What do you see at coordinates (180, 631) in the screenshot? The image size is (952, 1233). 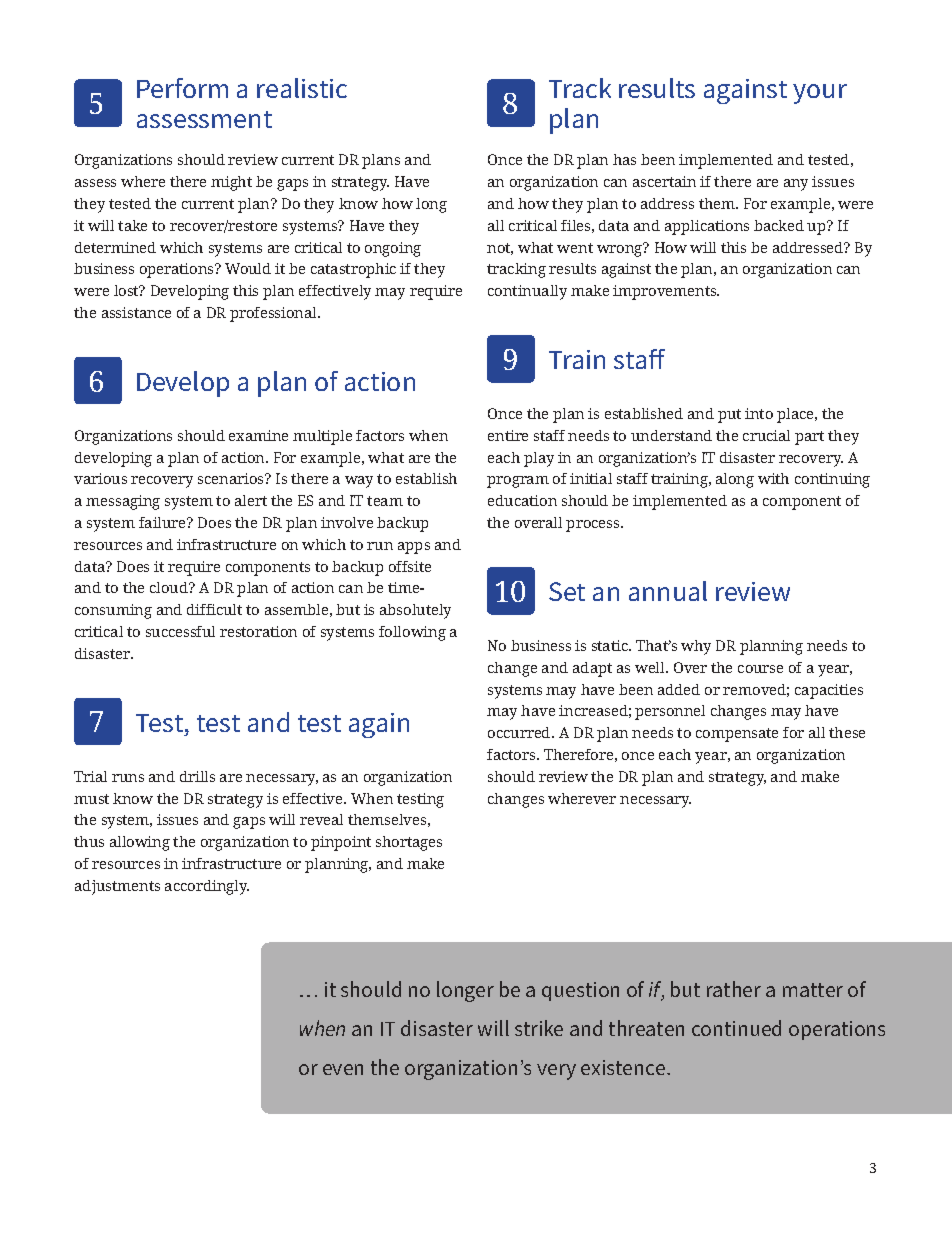 I see `successful` at bounding box center [180, 631].
